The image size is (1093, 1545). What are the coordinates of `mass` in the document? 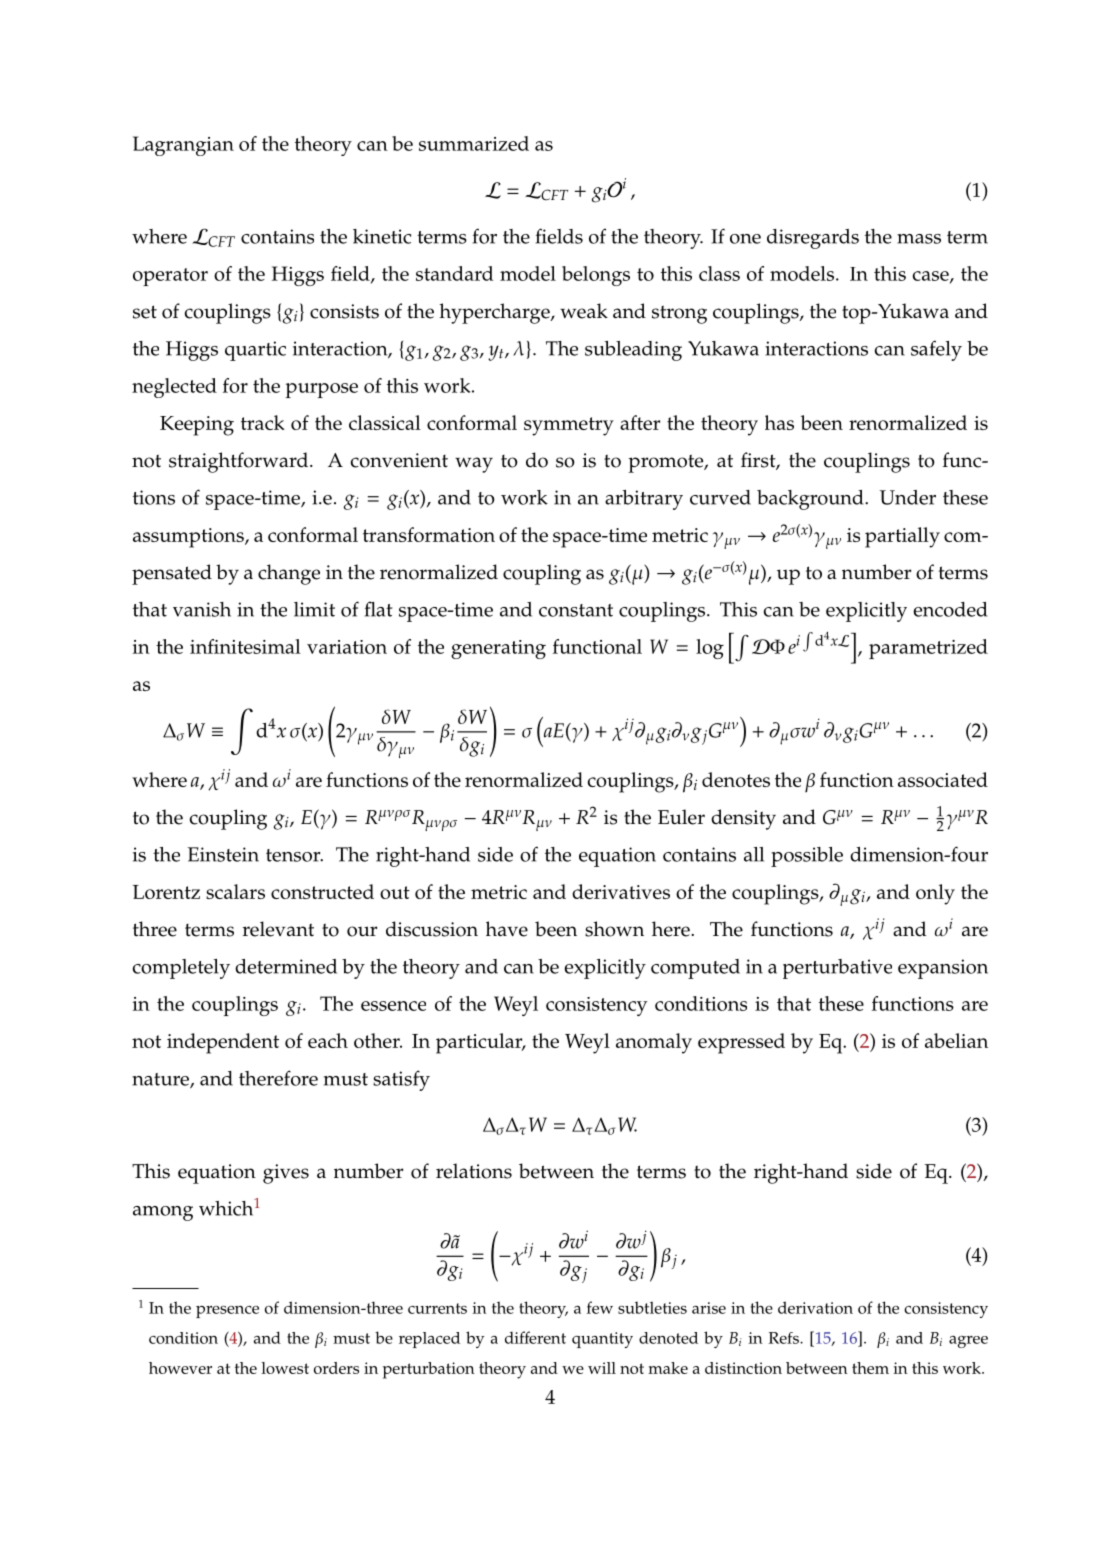 It's located at (919, 239).
